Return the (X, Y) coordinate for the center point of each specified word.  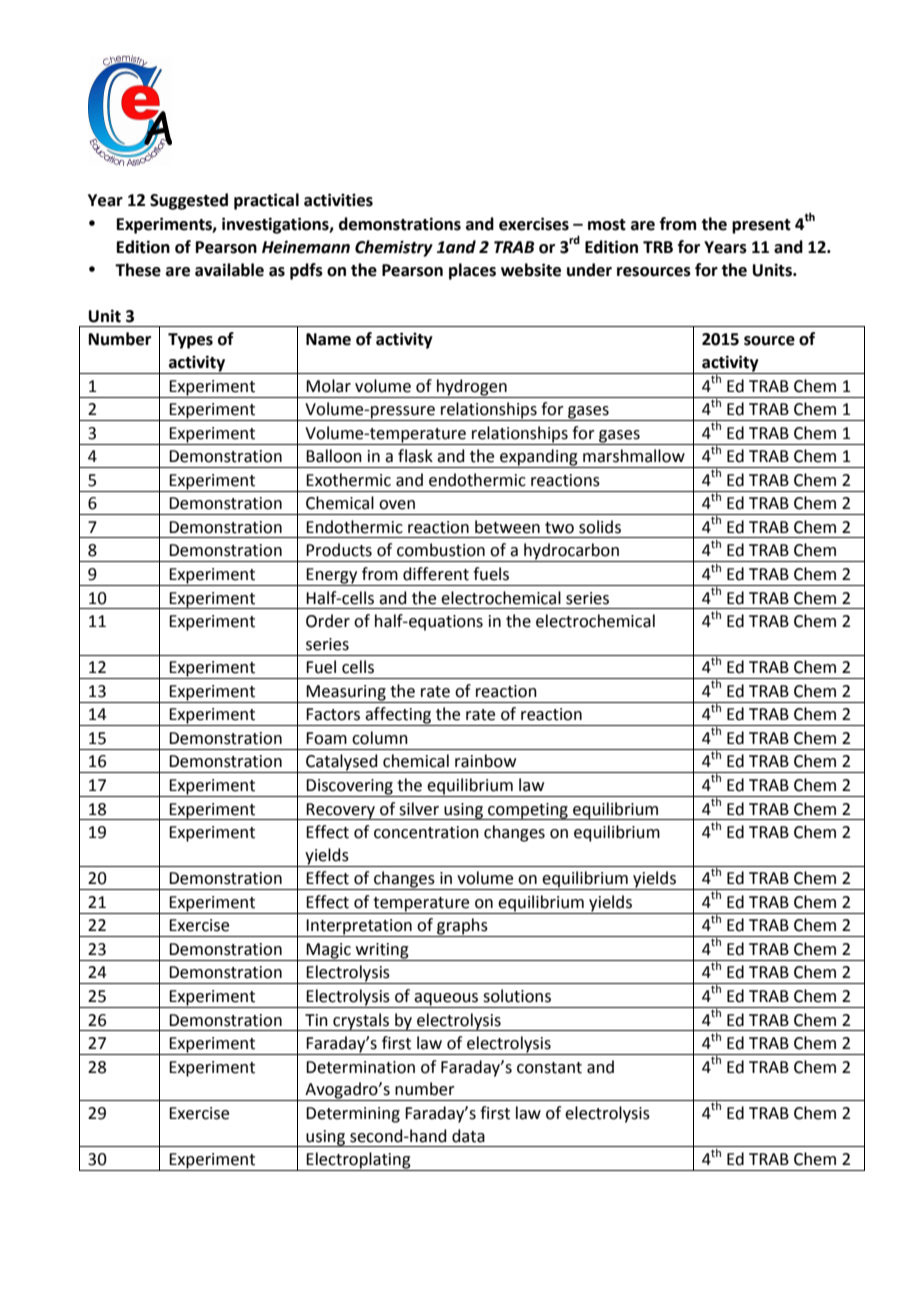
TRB (658, 247)
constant (549, 1068)
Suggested (189, 201)
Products (339, 550)
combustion (441, 550)
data (468, 1136)
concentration (426, 832)
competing (528, 811)
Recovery (341, 811)
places (472, 271)
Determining (353, 1115)
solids (600, 527)
